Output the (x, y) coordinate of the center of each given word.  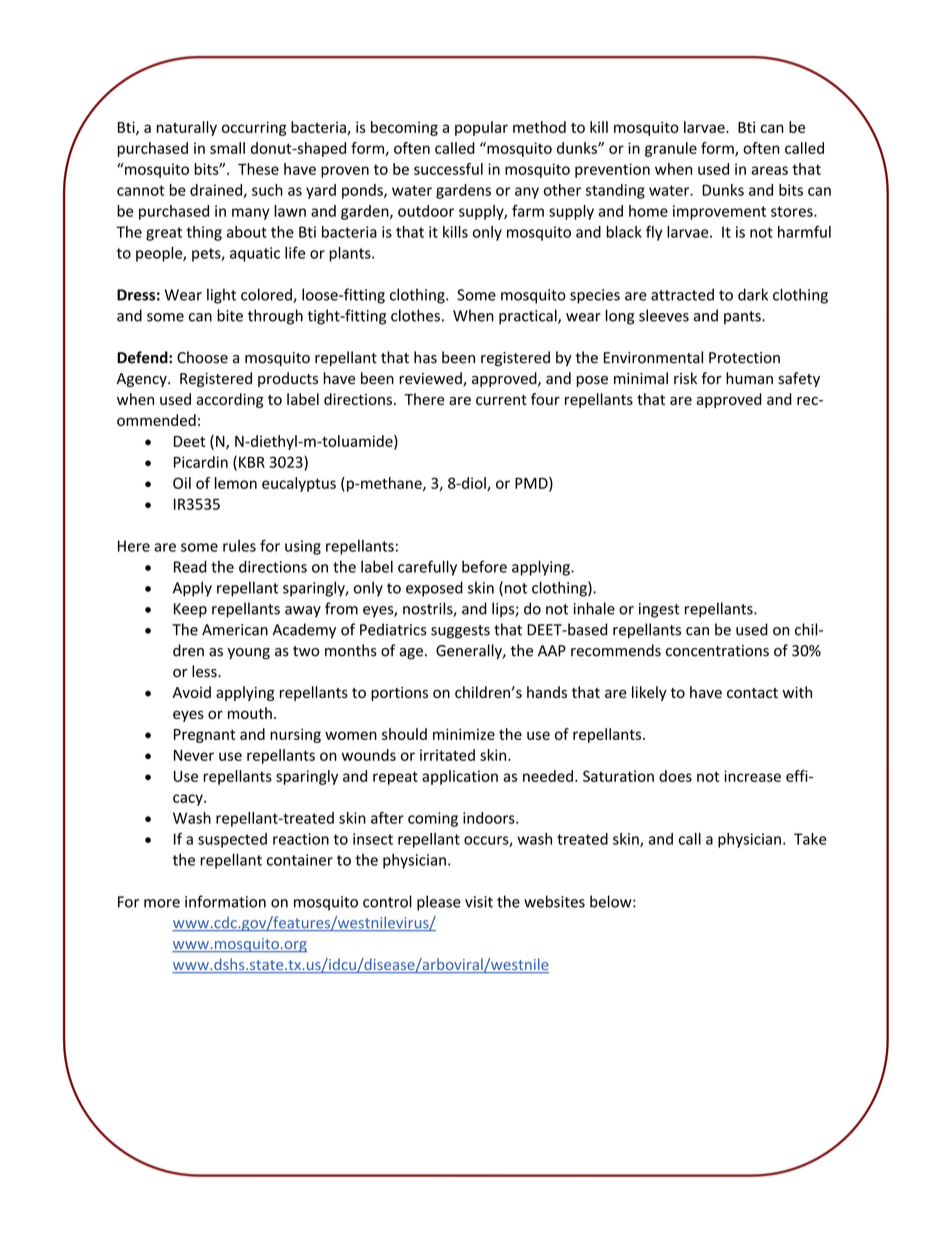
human (749, 378)
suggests (460, 632)
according (230, 400)
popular (481, 128)
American (235, 630)
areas (769, 170)
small (227, 148)
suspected (232, 840)
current (501, 400)
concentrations (717, 651)
